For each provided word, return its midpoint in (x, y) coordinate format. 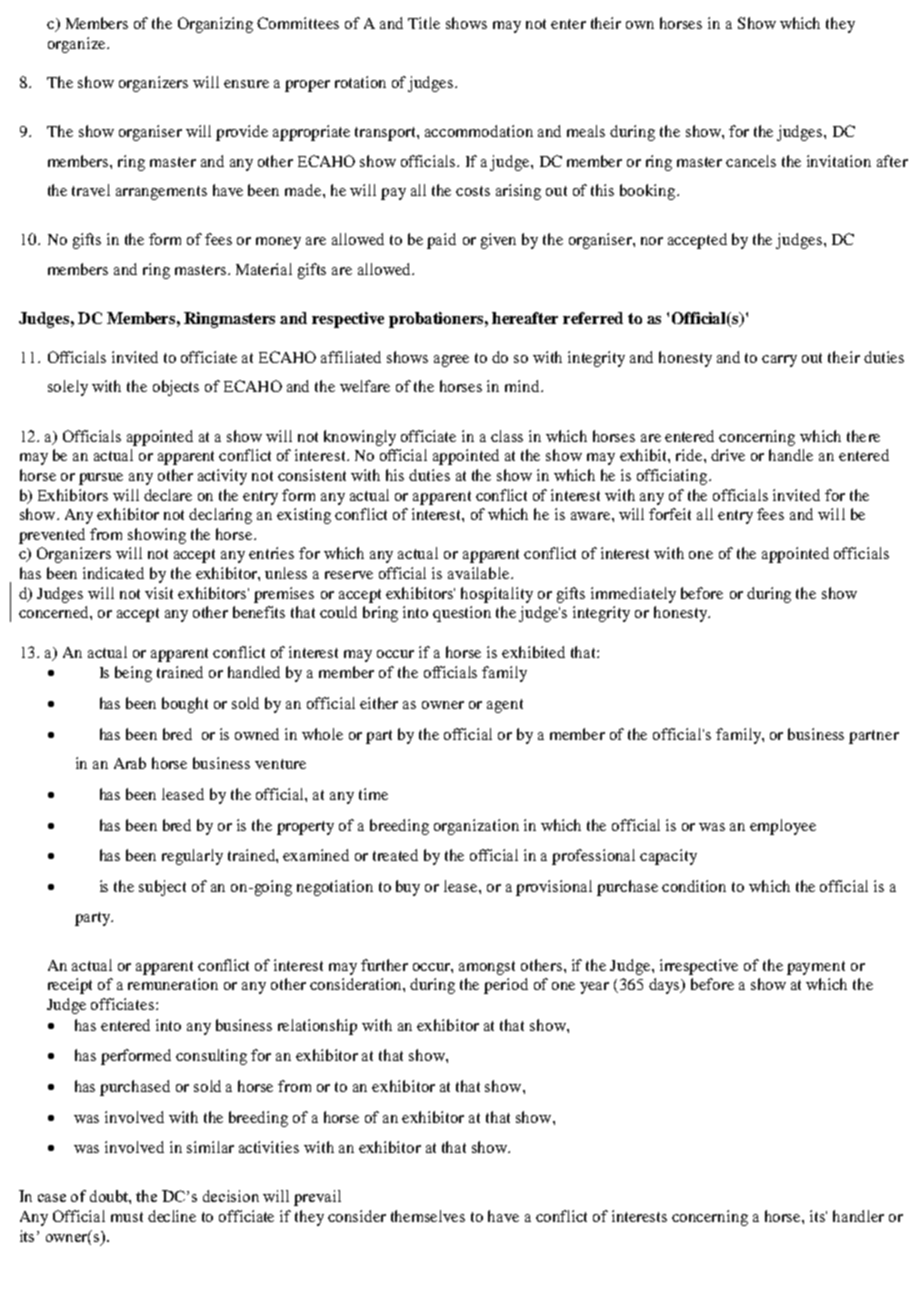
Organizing (215, 25)
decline (172, 1216)
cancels (751, 161)
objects (176, 388)
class (507, 436)
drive (728, 455)
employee (783, 827)
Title (424, 23)
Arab (130, 763)
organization (476, 827)
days (665, 986)
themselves (428, 1216)
